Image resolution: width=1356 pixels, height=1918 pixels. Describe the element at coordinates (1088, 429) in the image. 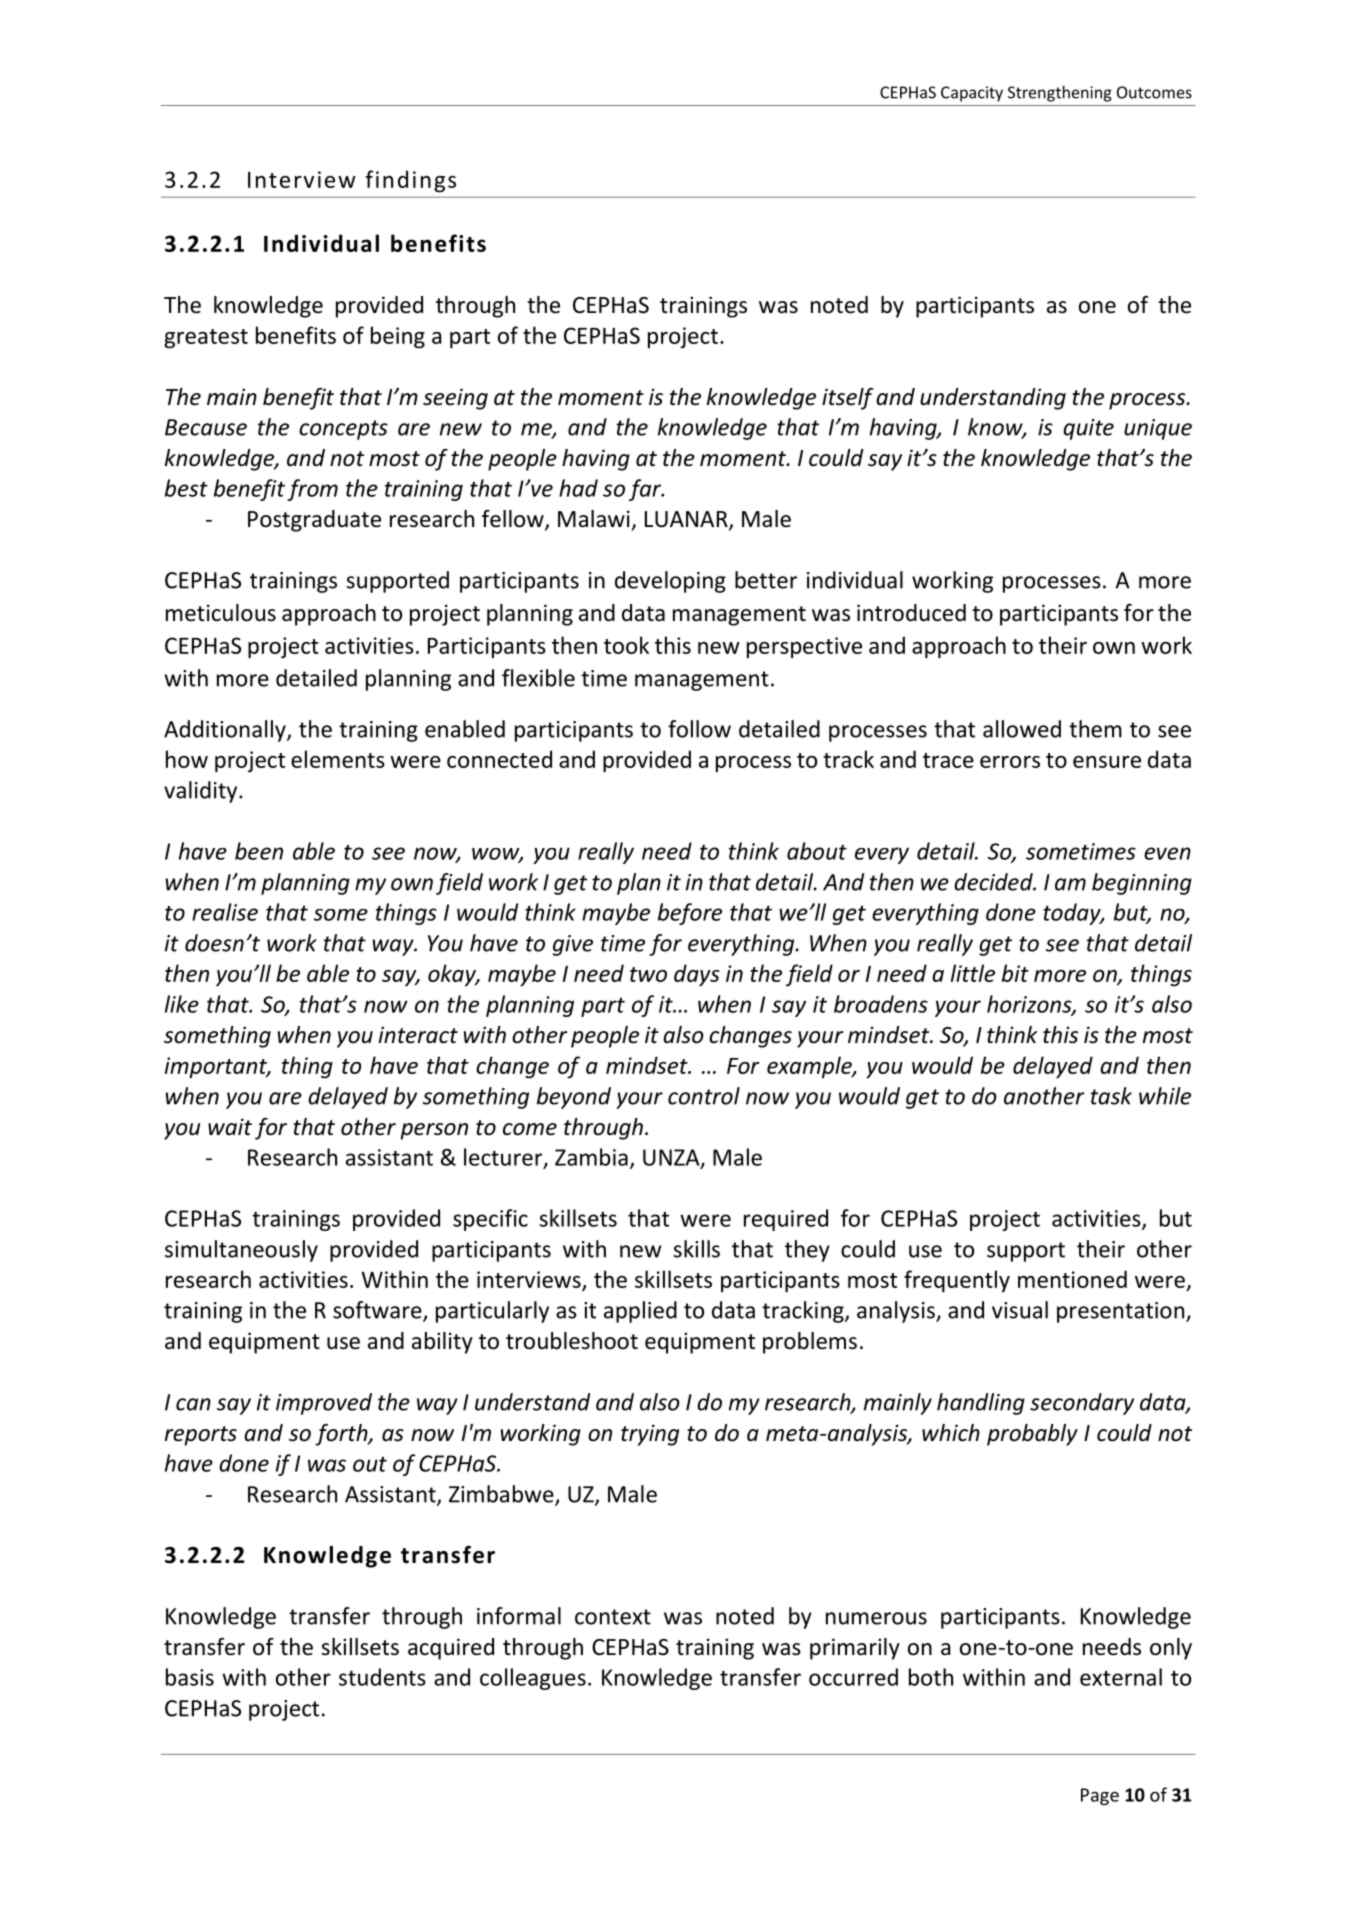

I see `quite` at that location.
